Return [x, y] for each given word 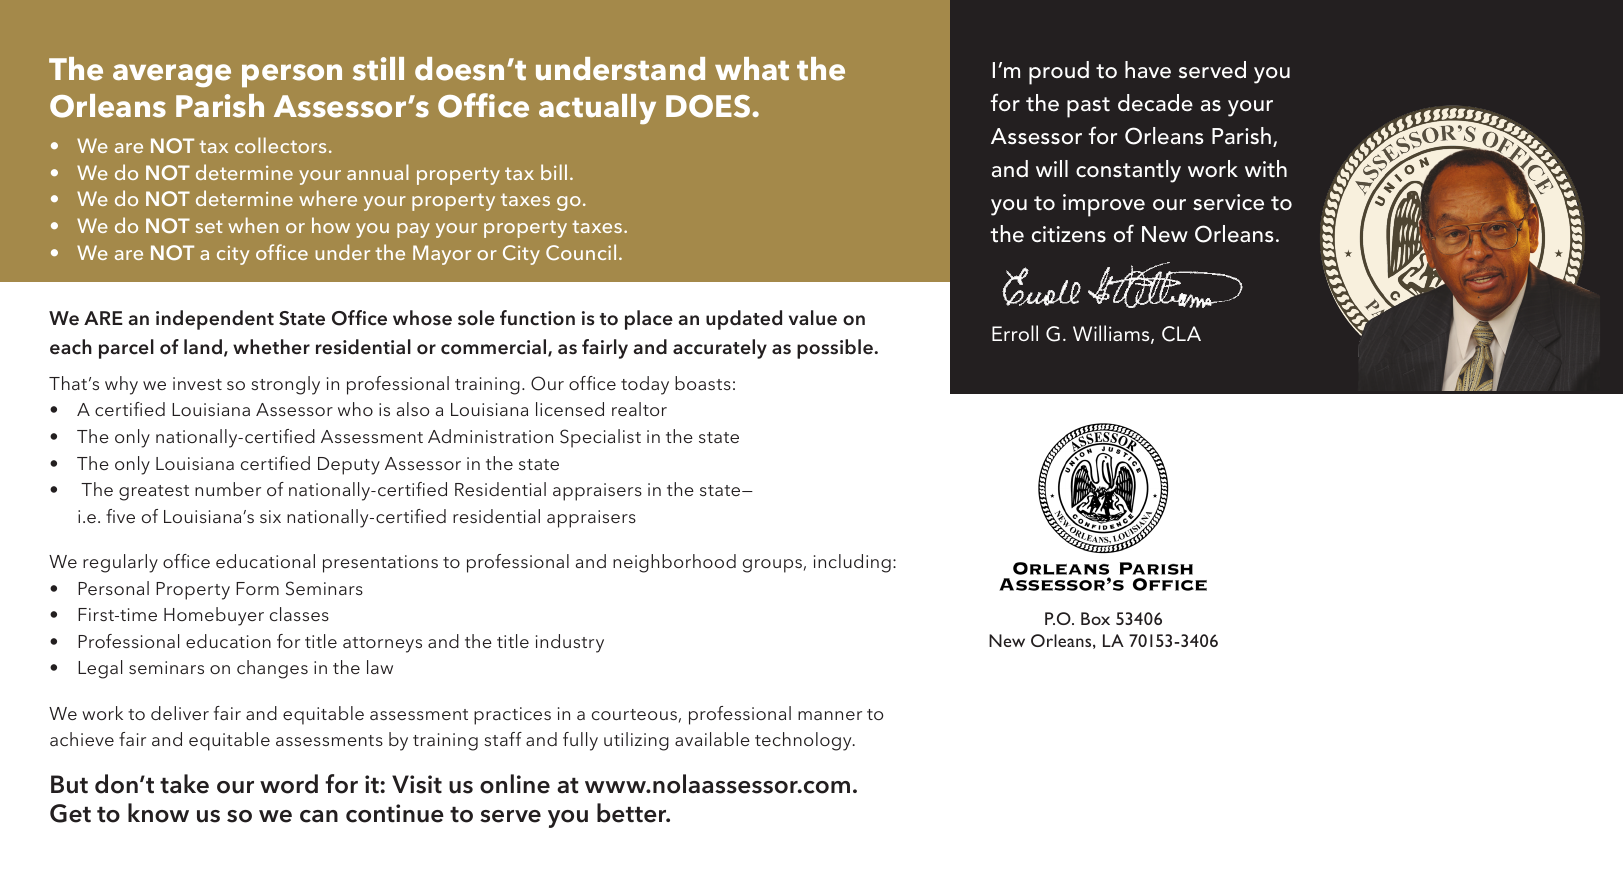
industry [570, 643]
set [208, 226]
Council [581, 252]
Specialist [600, 438]
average [172, 75]
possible [835, 349]
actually [597, 109]
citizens [1069, 234]
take [184, 784]
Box [1095, 618]
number [228, 489]
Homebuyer [214, 616]
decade [1155, 103]
